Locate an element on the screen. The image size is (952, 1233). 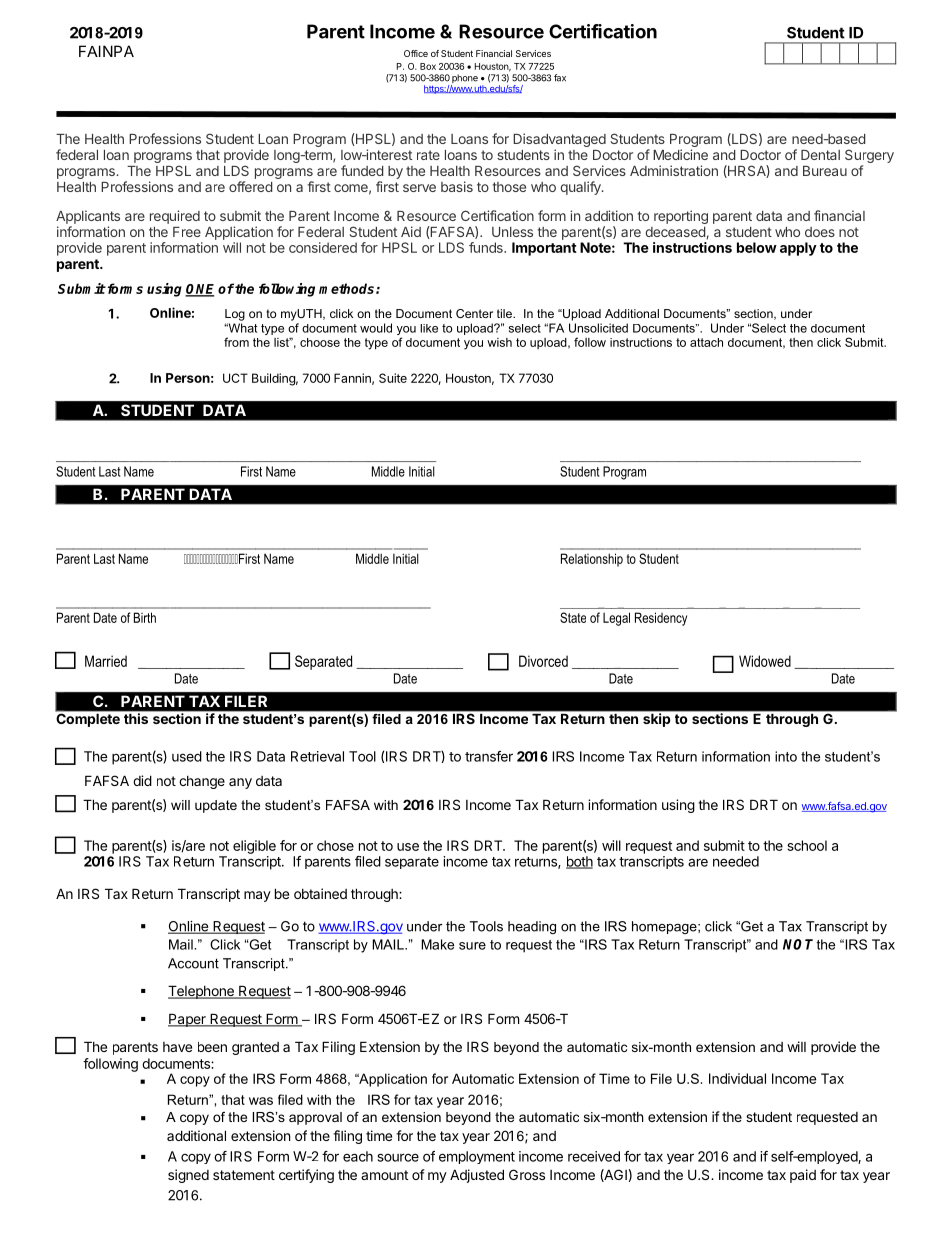
paid is located at coordinates (803, 1176).
